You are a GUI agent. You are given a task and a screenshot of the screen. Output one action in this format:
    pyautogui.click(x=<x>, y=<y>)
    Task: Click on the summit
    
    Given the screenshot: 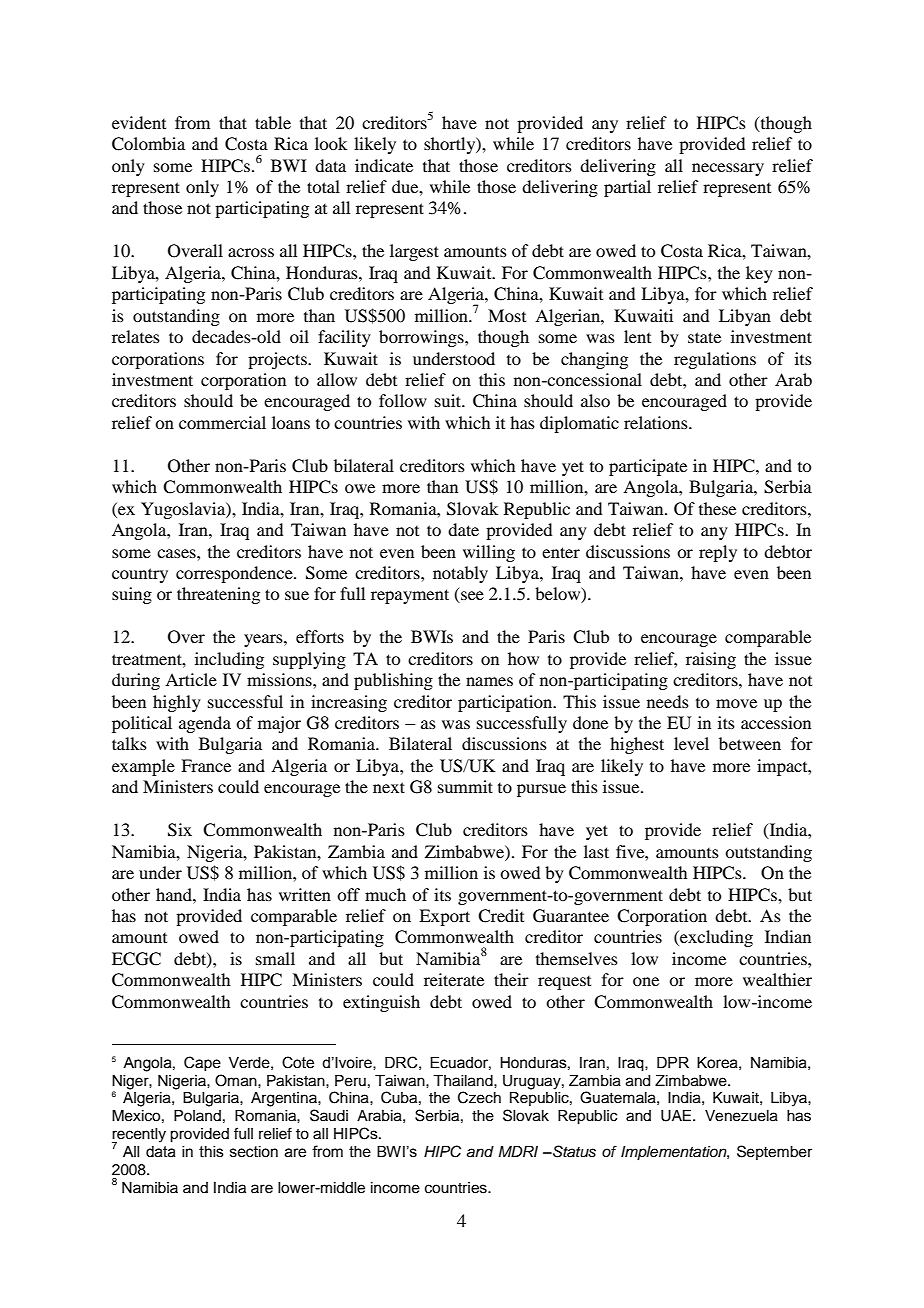 What is the action you would take?
    pyautogui.click(x=465, y=786)
